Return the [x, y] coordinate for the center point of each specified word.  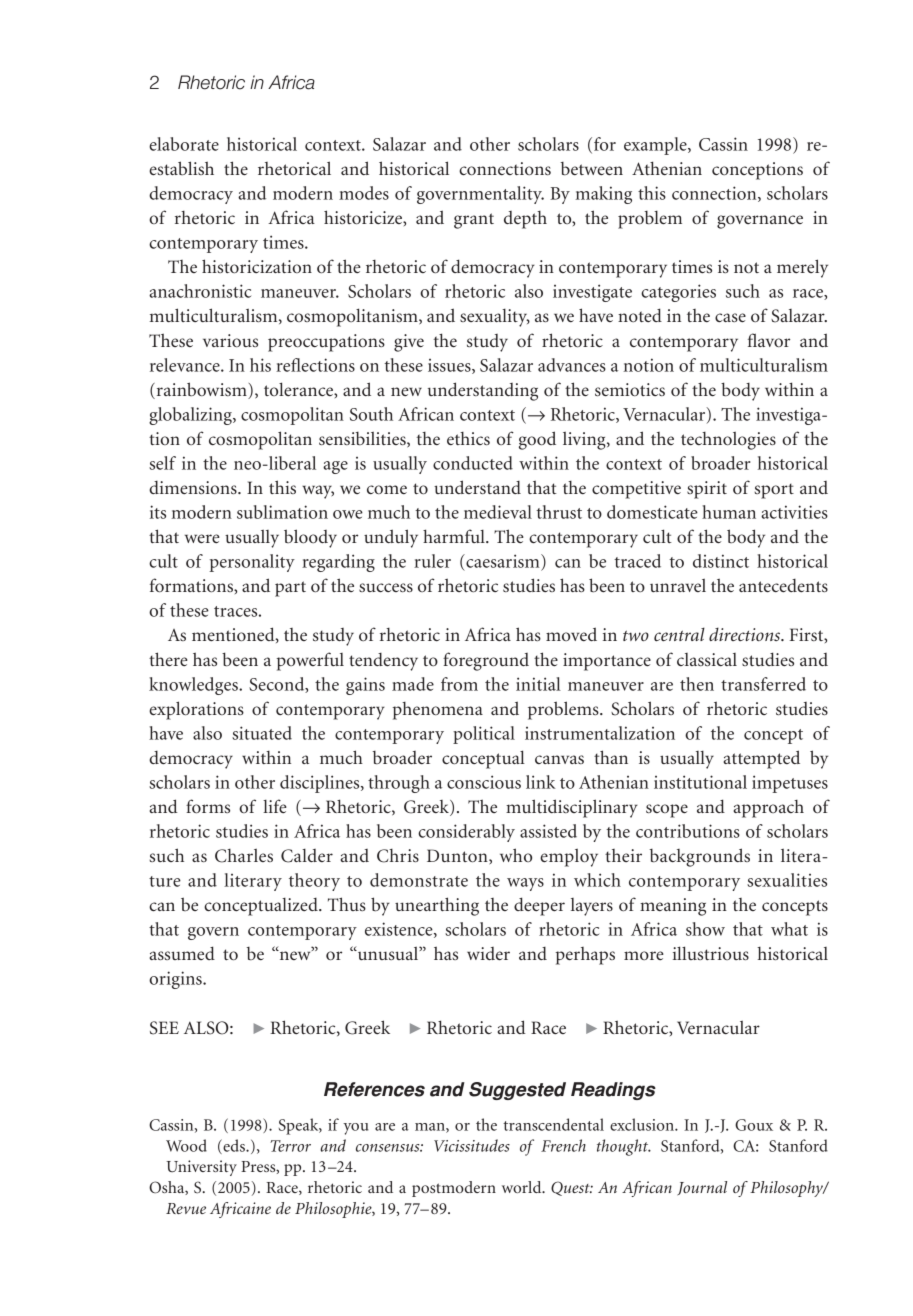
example [656, 146]
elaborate [184, 144]
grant [474, 221]
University [201, 1168]
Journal [702, 1188]
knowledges [194, 686]
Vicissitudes [472, 1145]
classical [707, 659]
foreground [486, 661]
